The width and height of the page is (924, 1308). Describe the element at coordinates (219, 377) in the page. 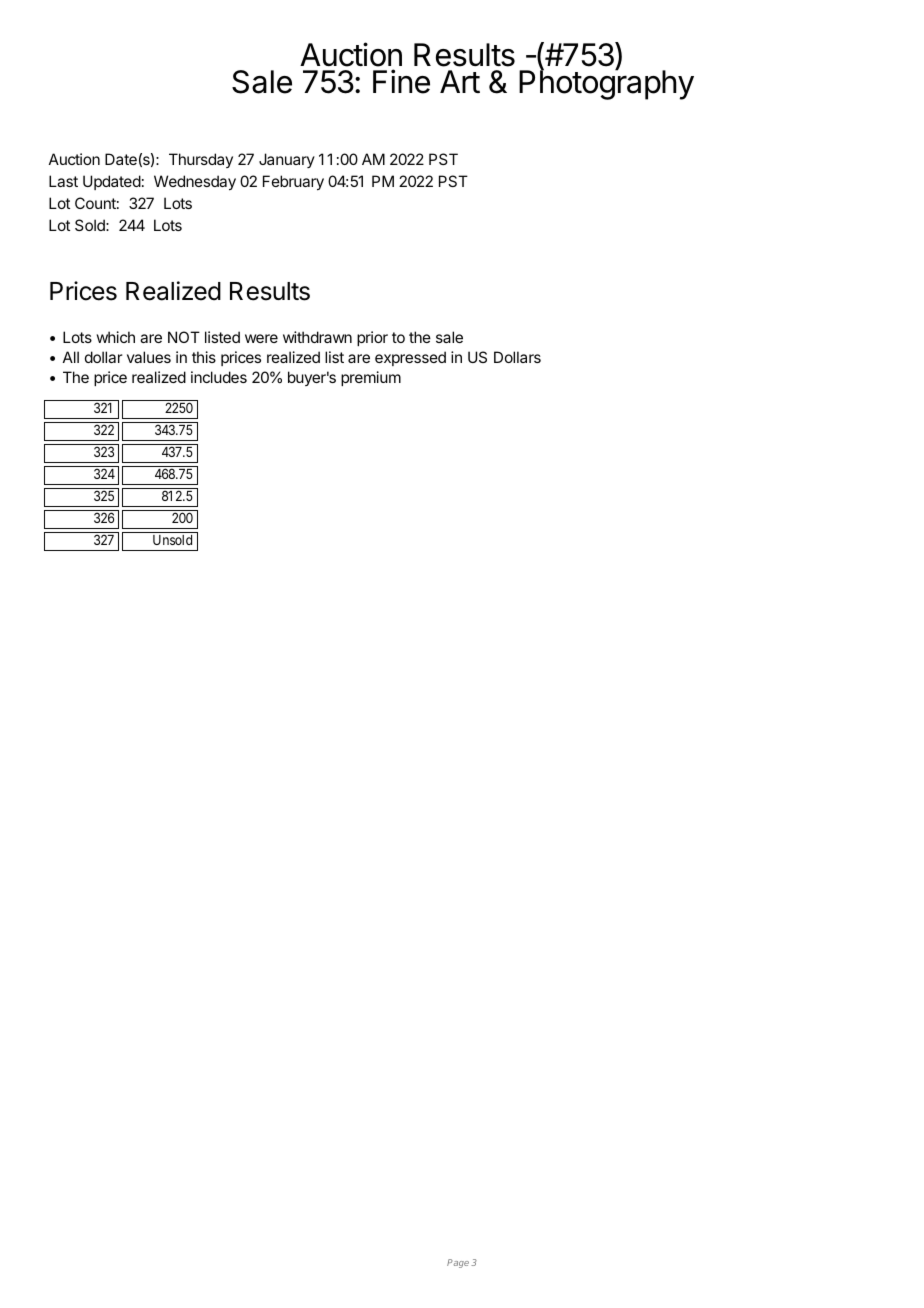

I see `includes` at that location.
